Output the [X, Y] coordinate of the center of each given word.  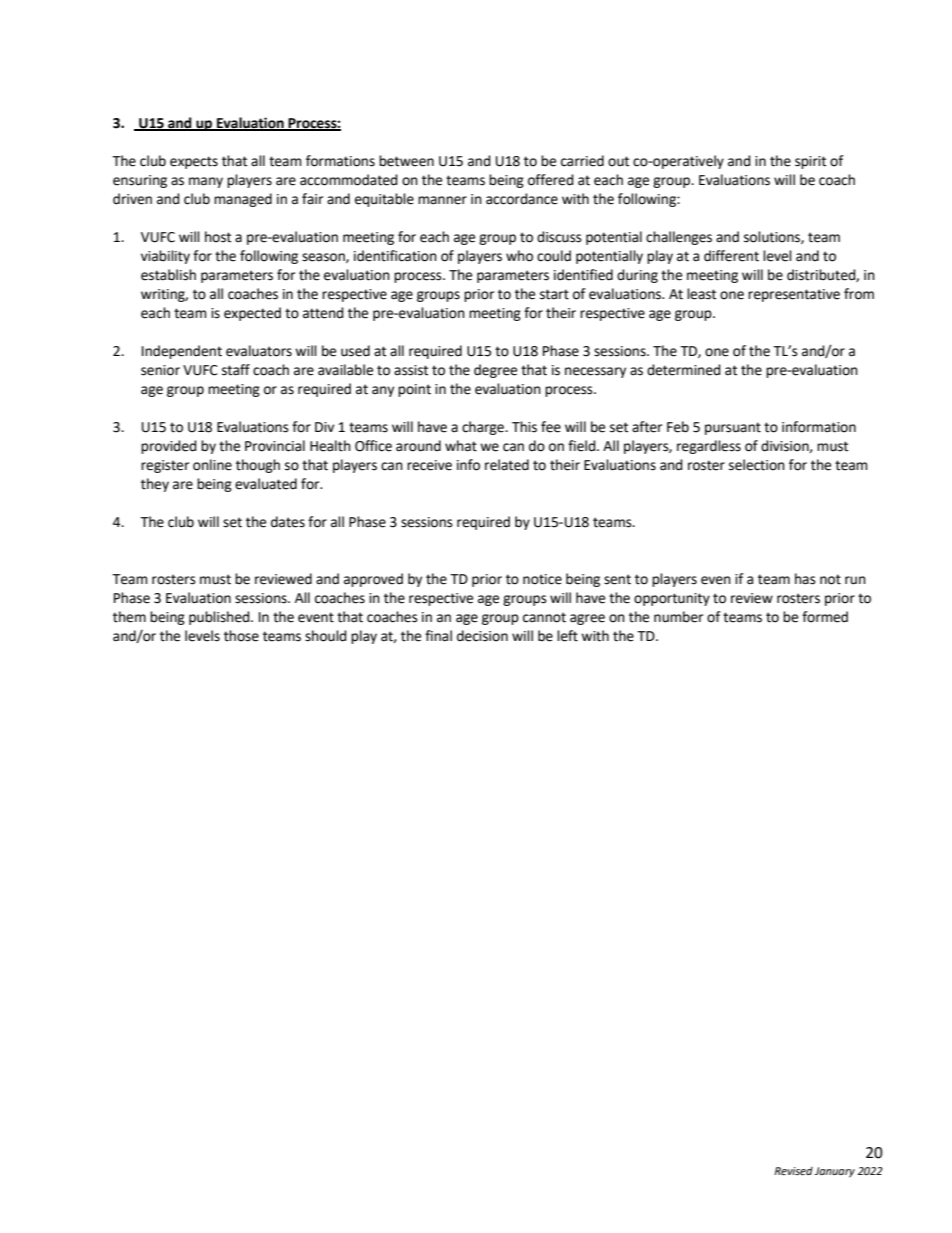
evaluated [266, 484]
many [206, 182]
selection [757, 465]
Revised [793, 1171]
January [835, 1172]
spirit [810, 162]
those [241, 636]
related [507, 465]
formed [825, 617]
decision [482, 636]
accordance [522, 199]
